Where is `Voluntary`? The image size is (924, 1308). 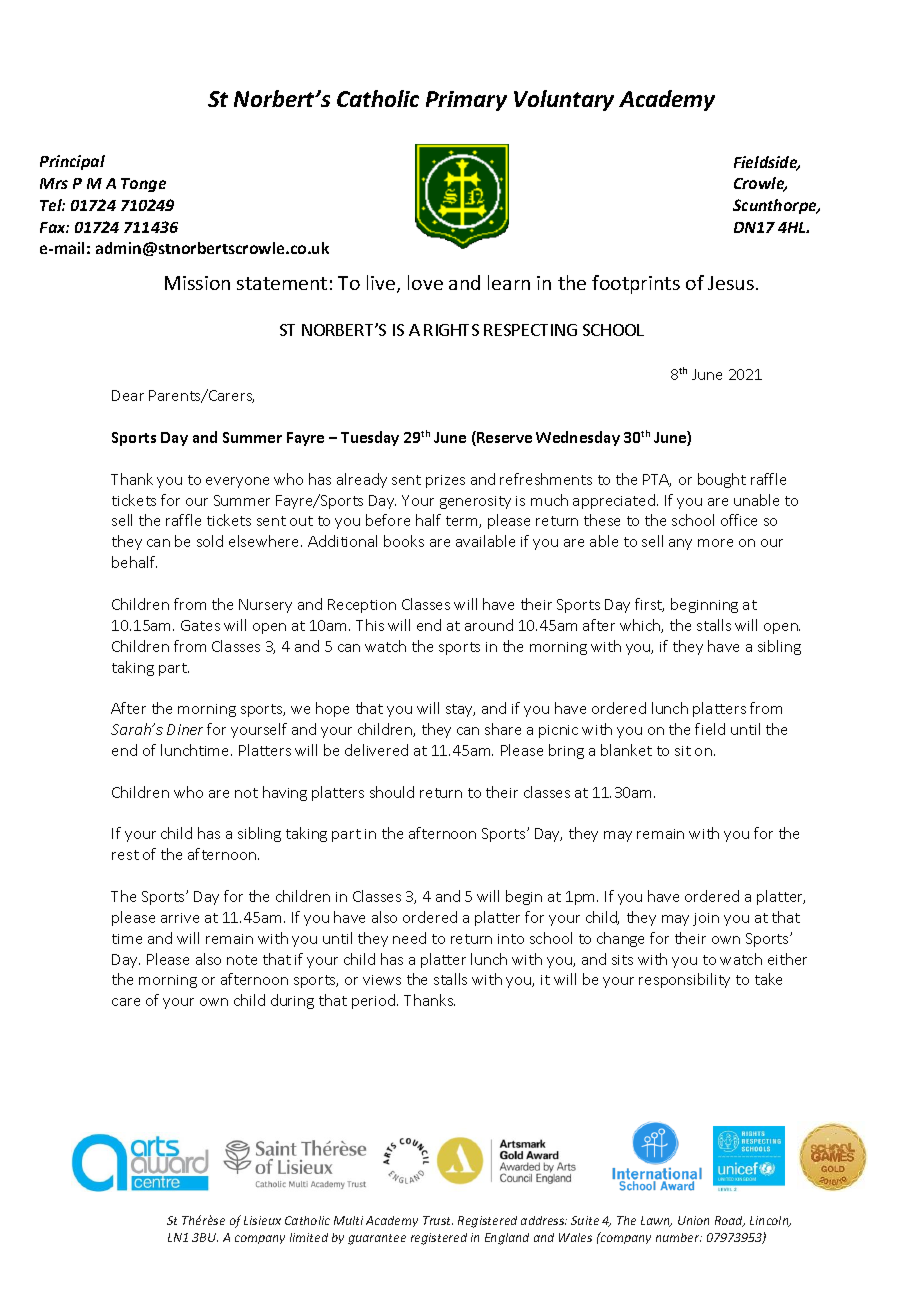
Voluntary is located at coordinates (564, 100).
